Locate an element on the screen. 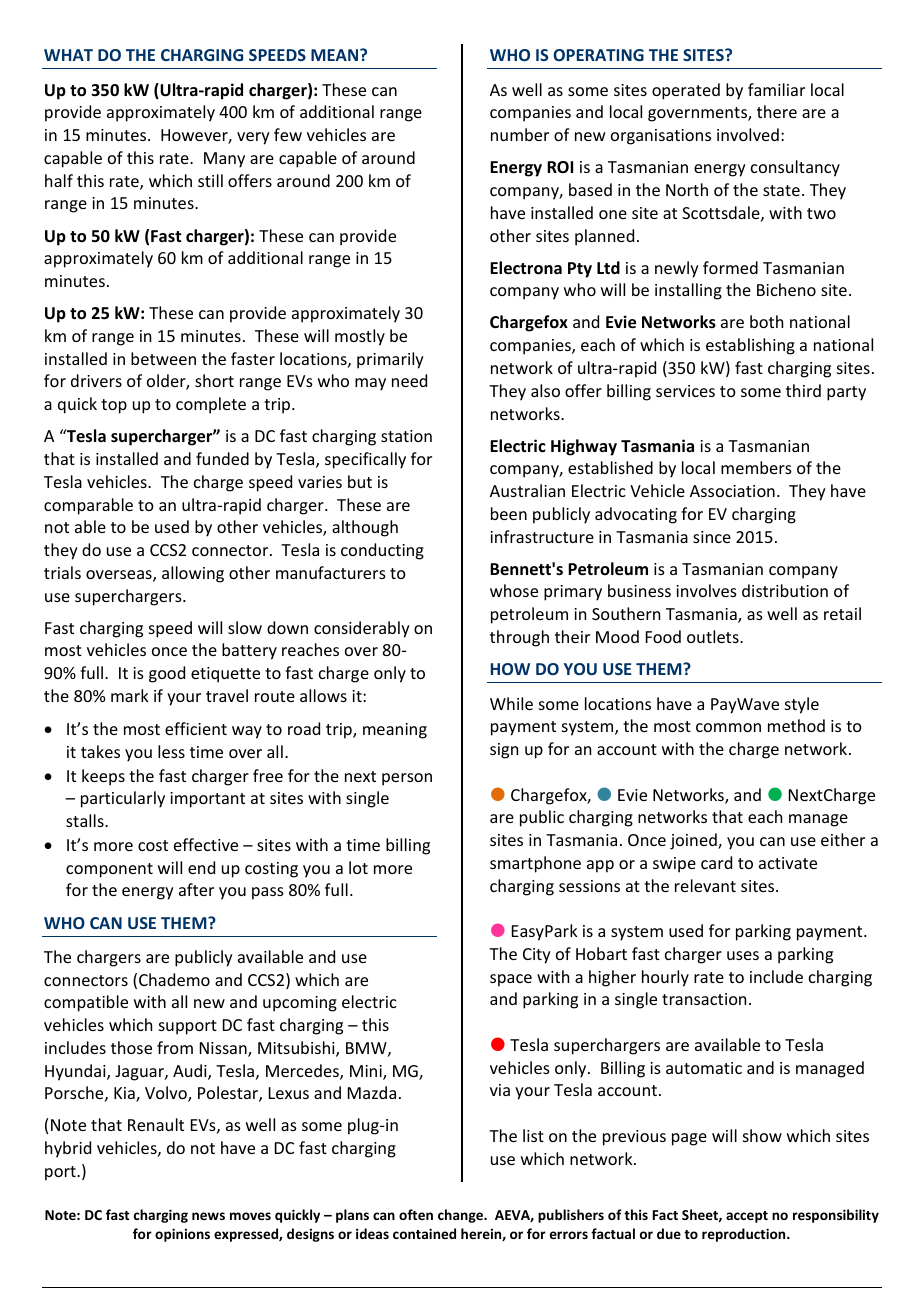 This screenshot has width=924, height=1308. WHAT is located at coordinates (68, 55).
